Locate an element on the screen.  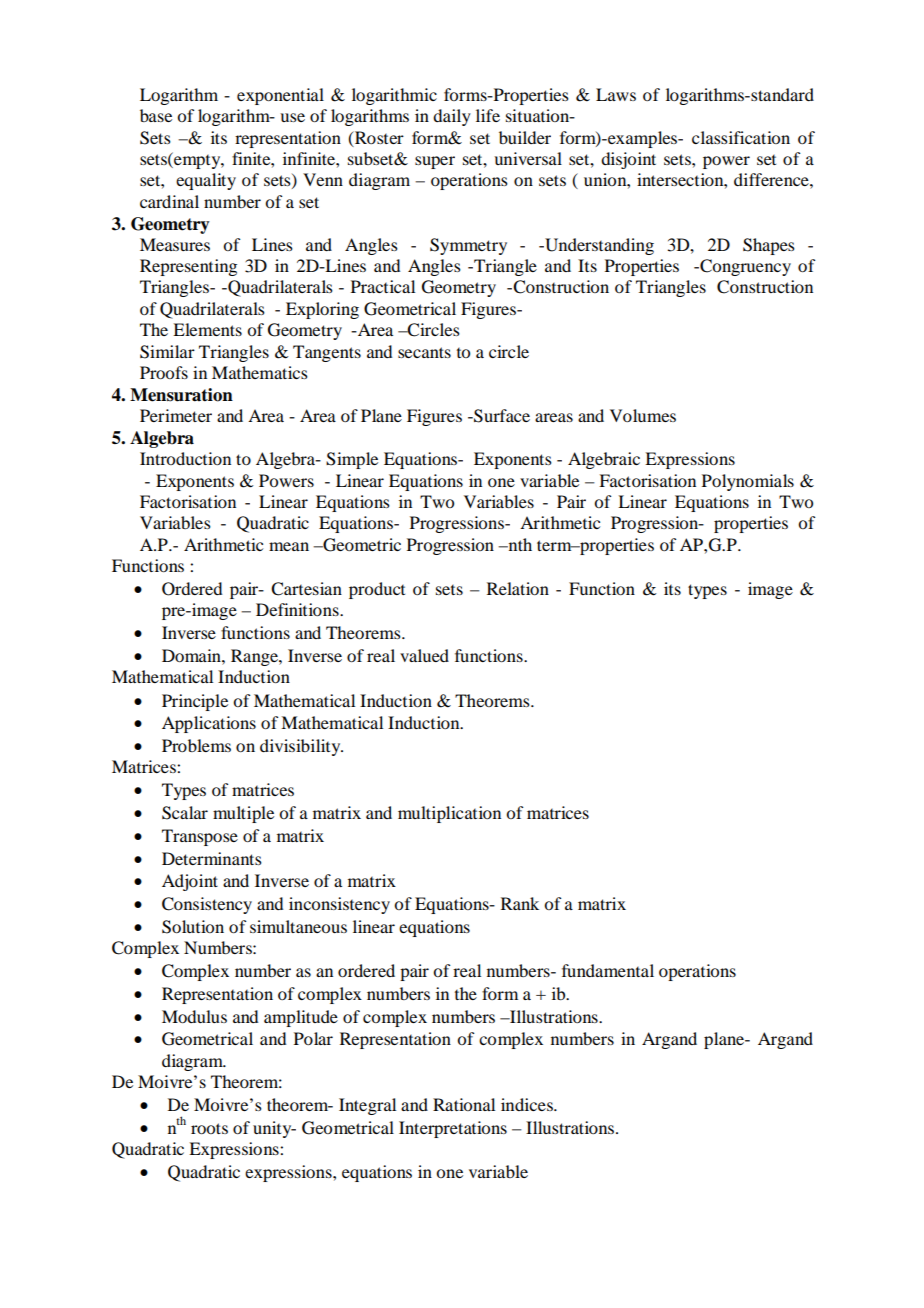
multiplication is located at coordinates (449, 814).
